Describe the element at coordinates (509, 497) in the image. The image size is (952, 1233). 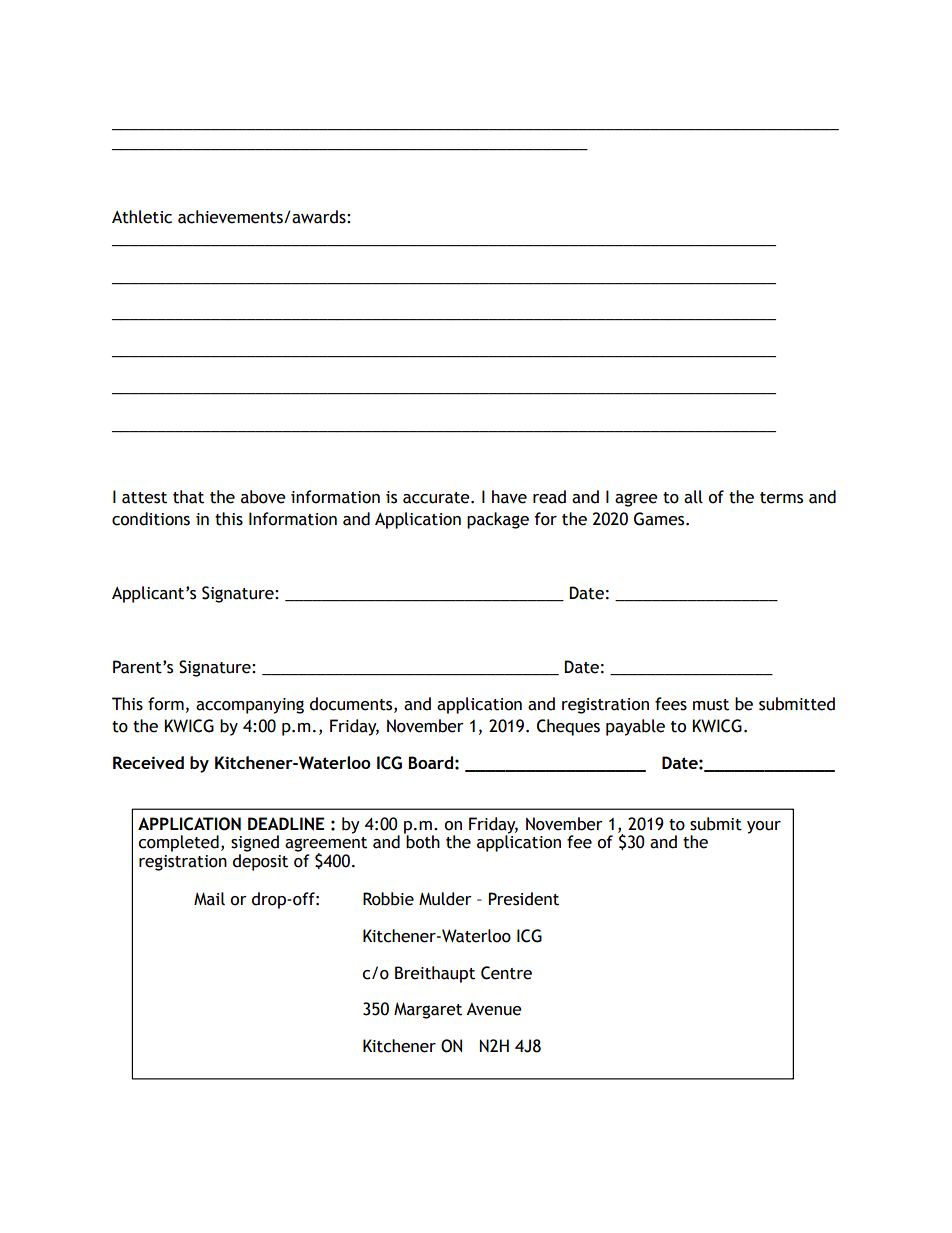
I see `have` at that location.
